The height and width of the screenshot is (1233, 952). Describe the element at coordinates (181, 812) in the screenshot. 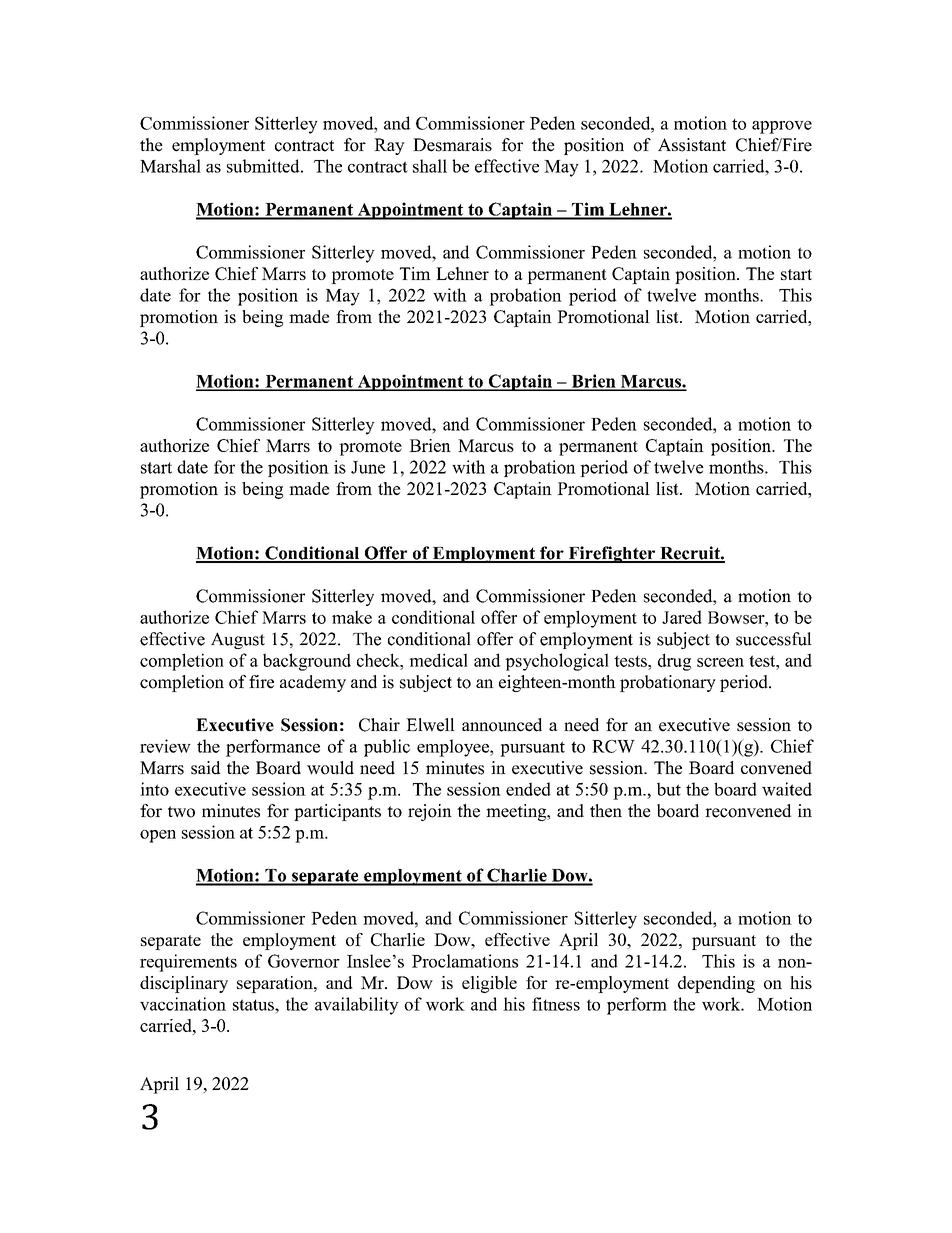

I see `two` at that location.
